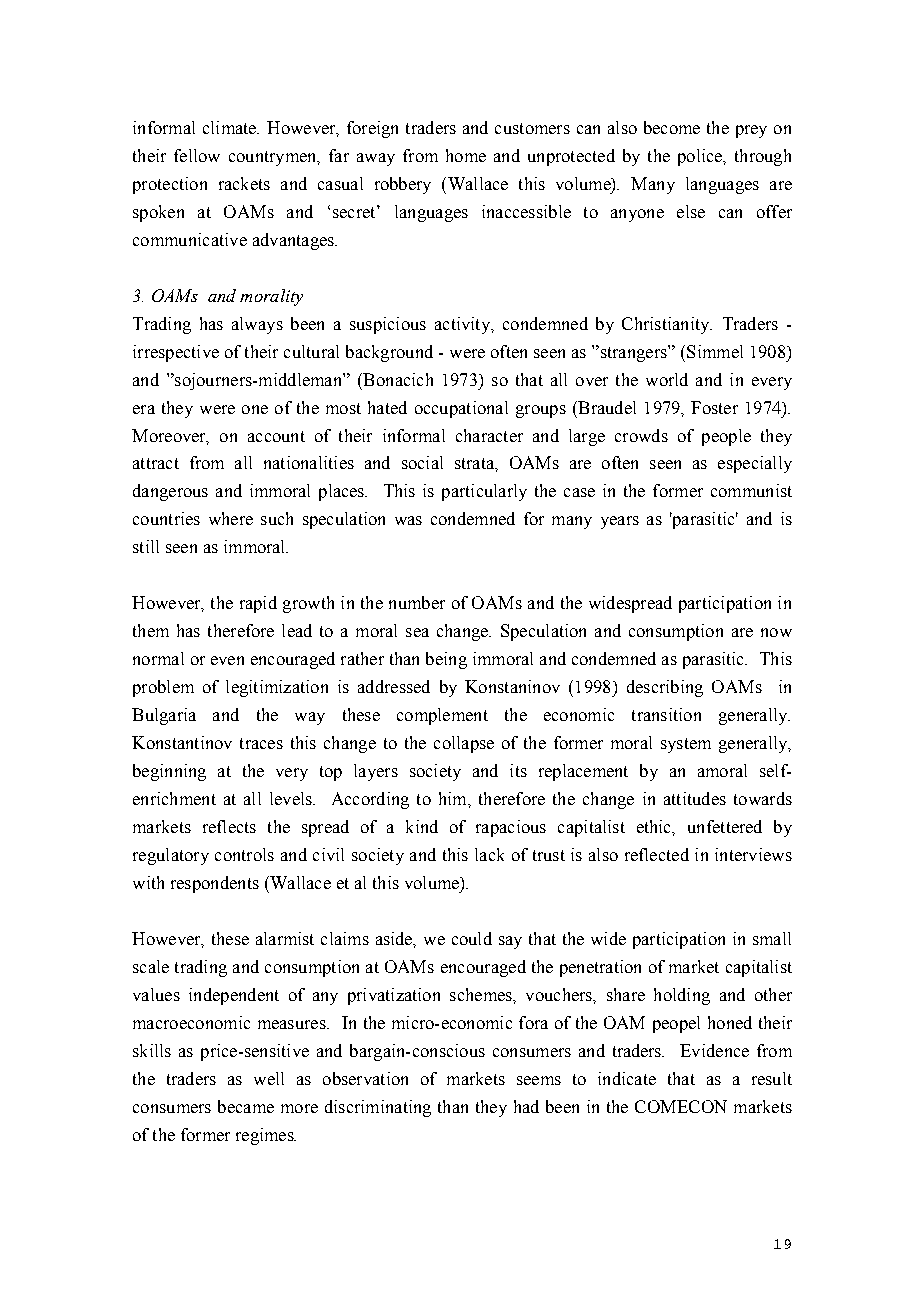 The height and width of the screenshot is (1308, 924). I want to click on fellow, so click(197, 155).
